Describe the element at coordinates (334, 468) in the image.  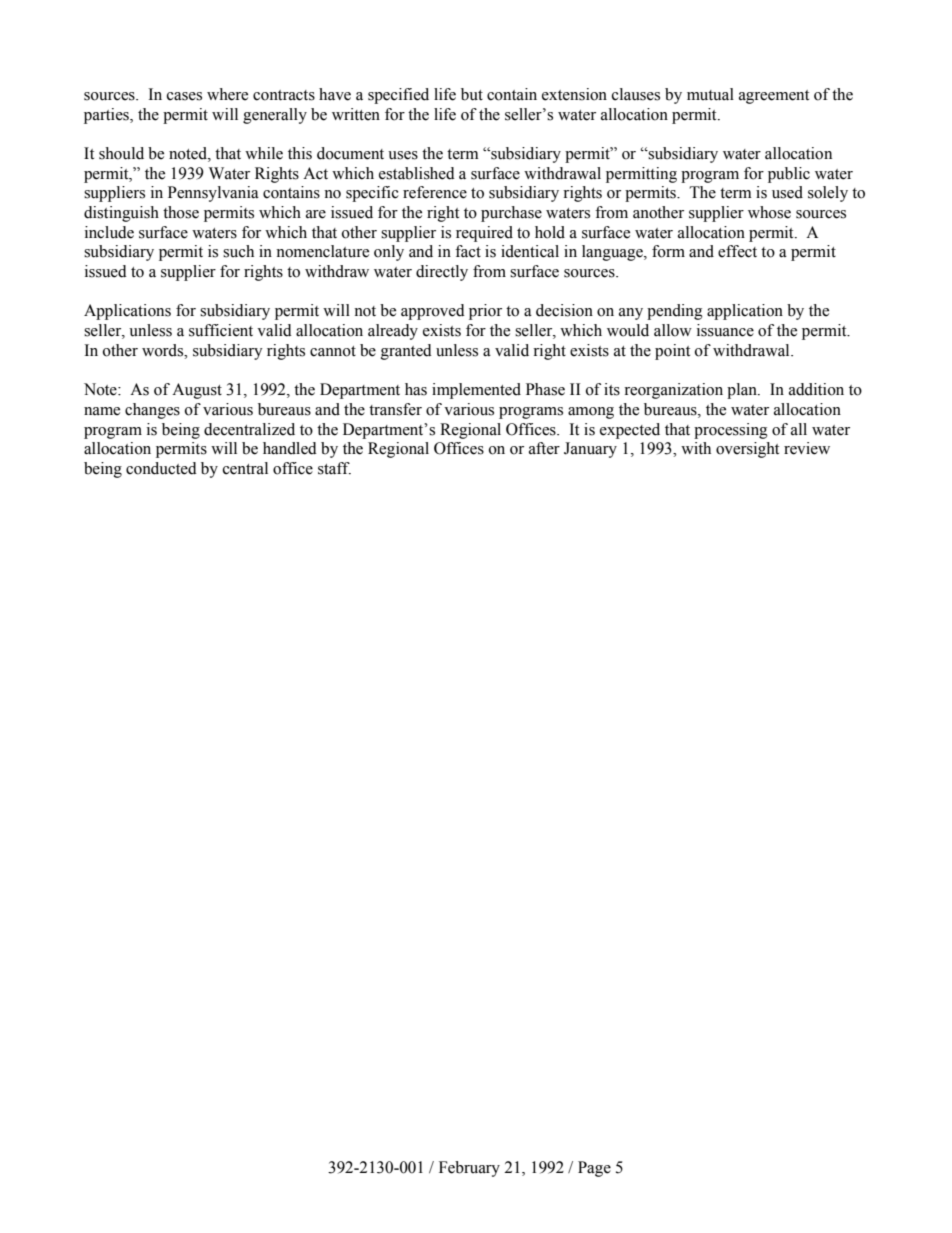
I see `staff` at that location.
